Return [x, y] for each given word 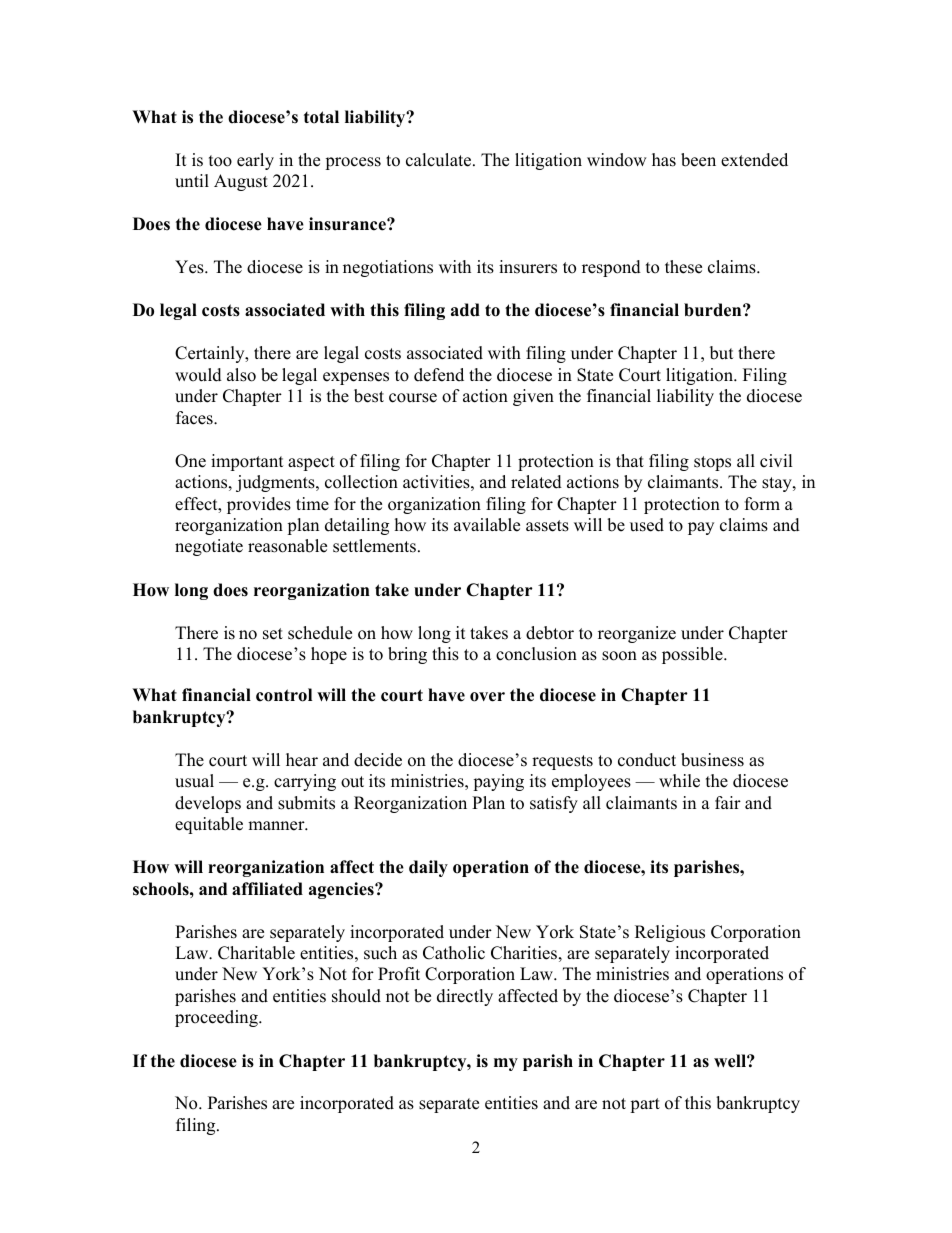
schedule [320, 633]
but [722, 353]
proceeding [217, 1018]
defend [439, 375]
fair [728, 802]
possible [693, 655]
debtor [550, 633]
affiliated [267, 889]
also [241, 375]
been [698, 160]
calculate [440, 160]
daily [428, 868]
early [255, 161]
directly [465, 997]
